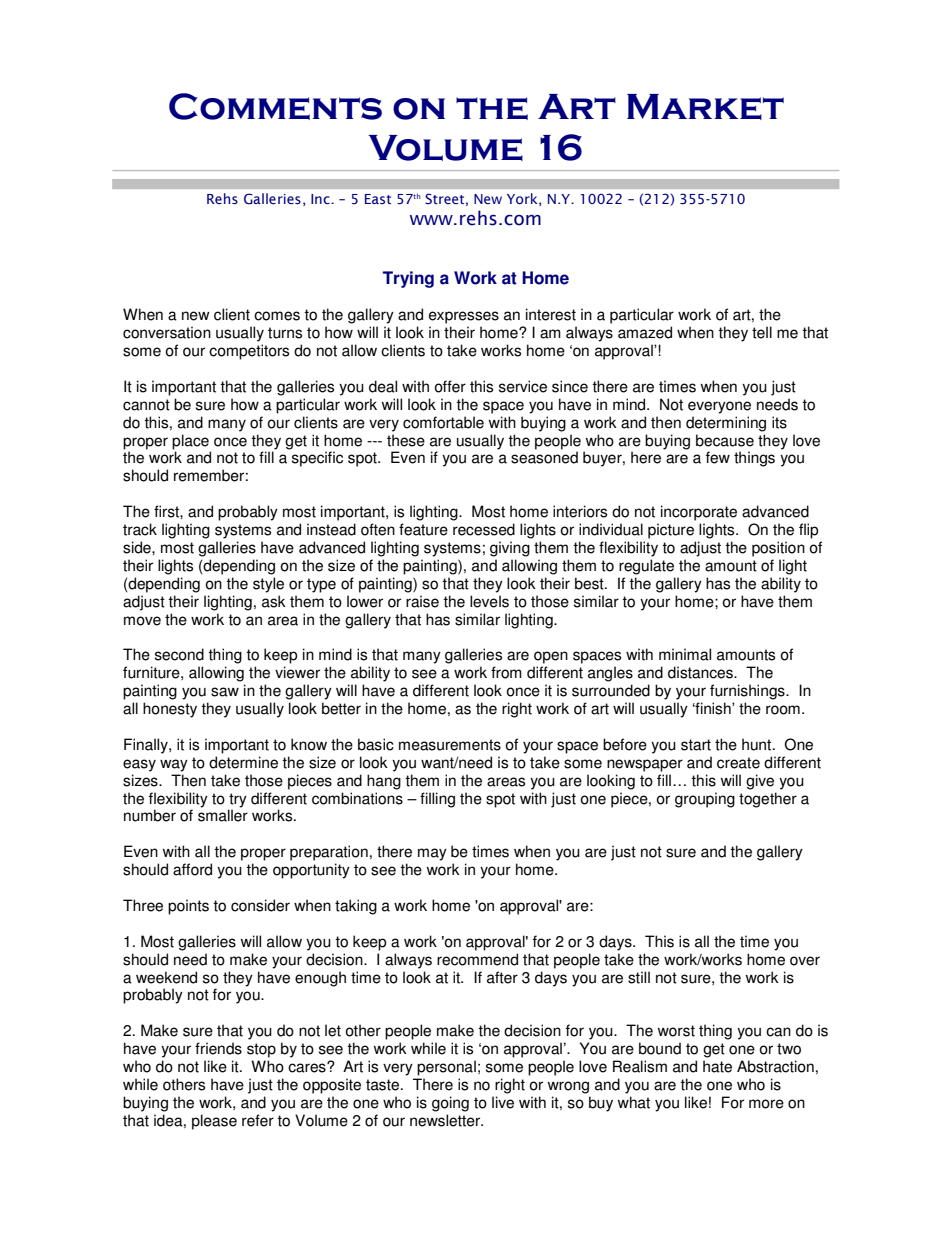 This screenshot has height=1233, width=952. What do you see at coordinates (717, 1066) in the screenshot?
I see `hate` at bounding box center [717, 1066].
